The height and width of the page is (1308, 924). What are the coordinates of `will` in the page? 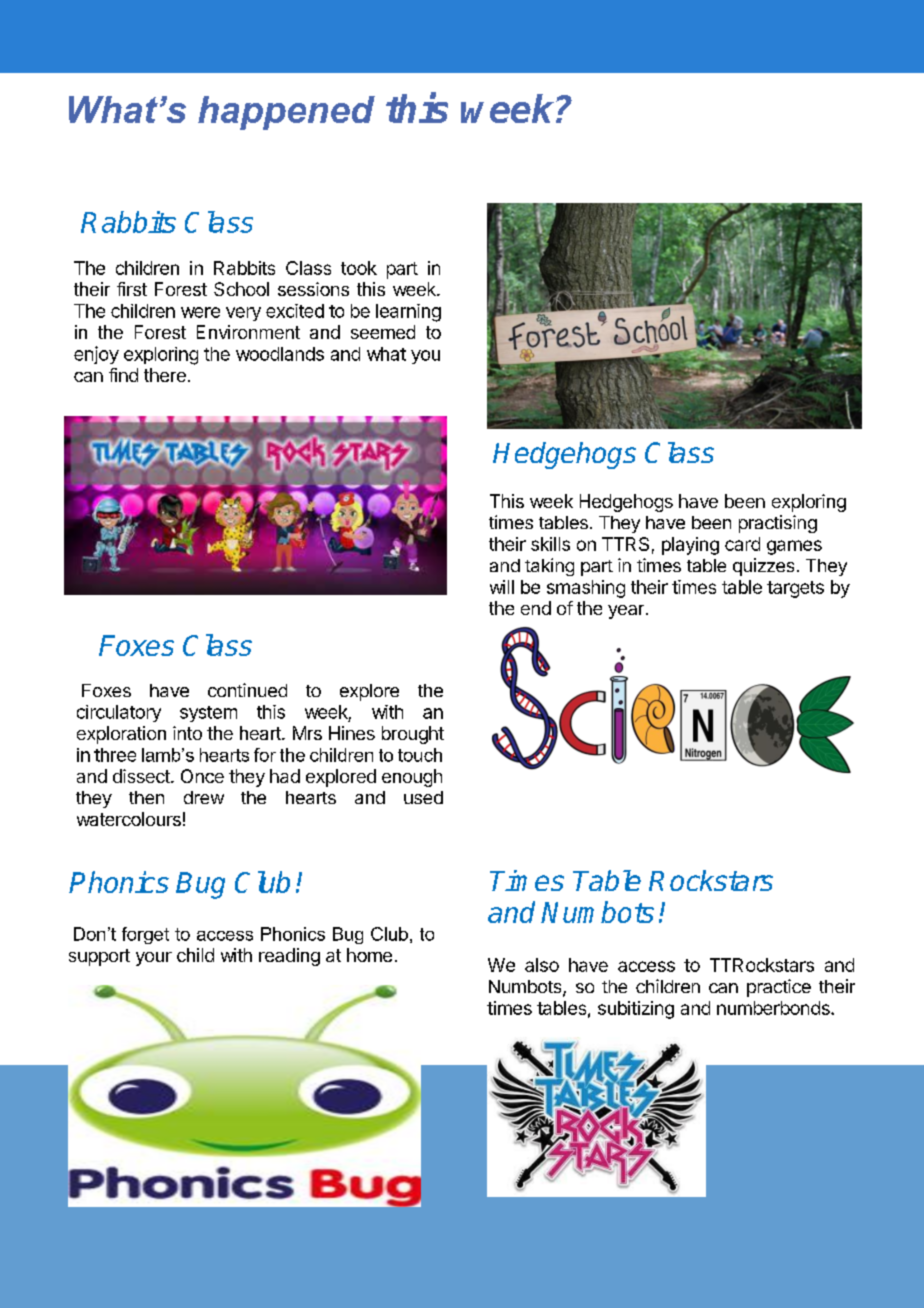 It's located at (502, 587).
